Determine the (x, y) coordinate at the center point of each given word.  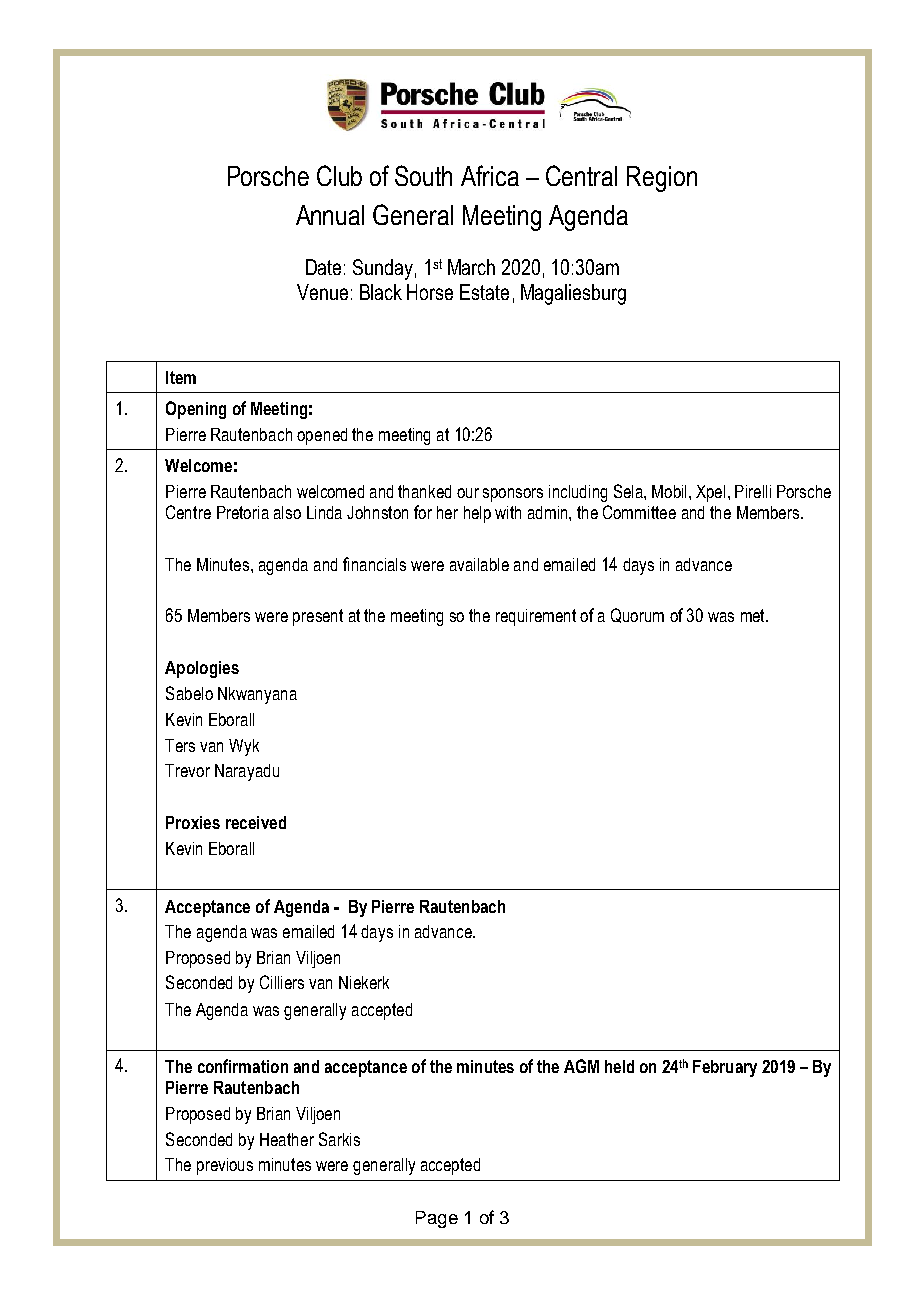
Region (662, 179)
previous (225, 1166)
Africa (490, 175)
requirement (536, 617)
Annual (330, 215)
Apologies (202, 669)
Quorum (637, 615)
